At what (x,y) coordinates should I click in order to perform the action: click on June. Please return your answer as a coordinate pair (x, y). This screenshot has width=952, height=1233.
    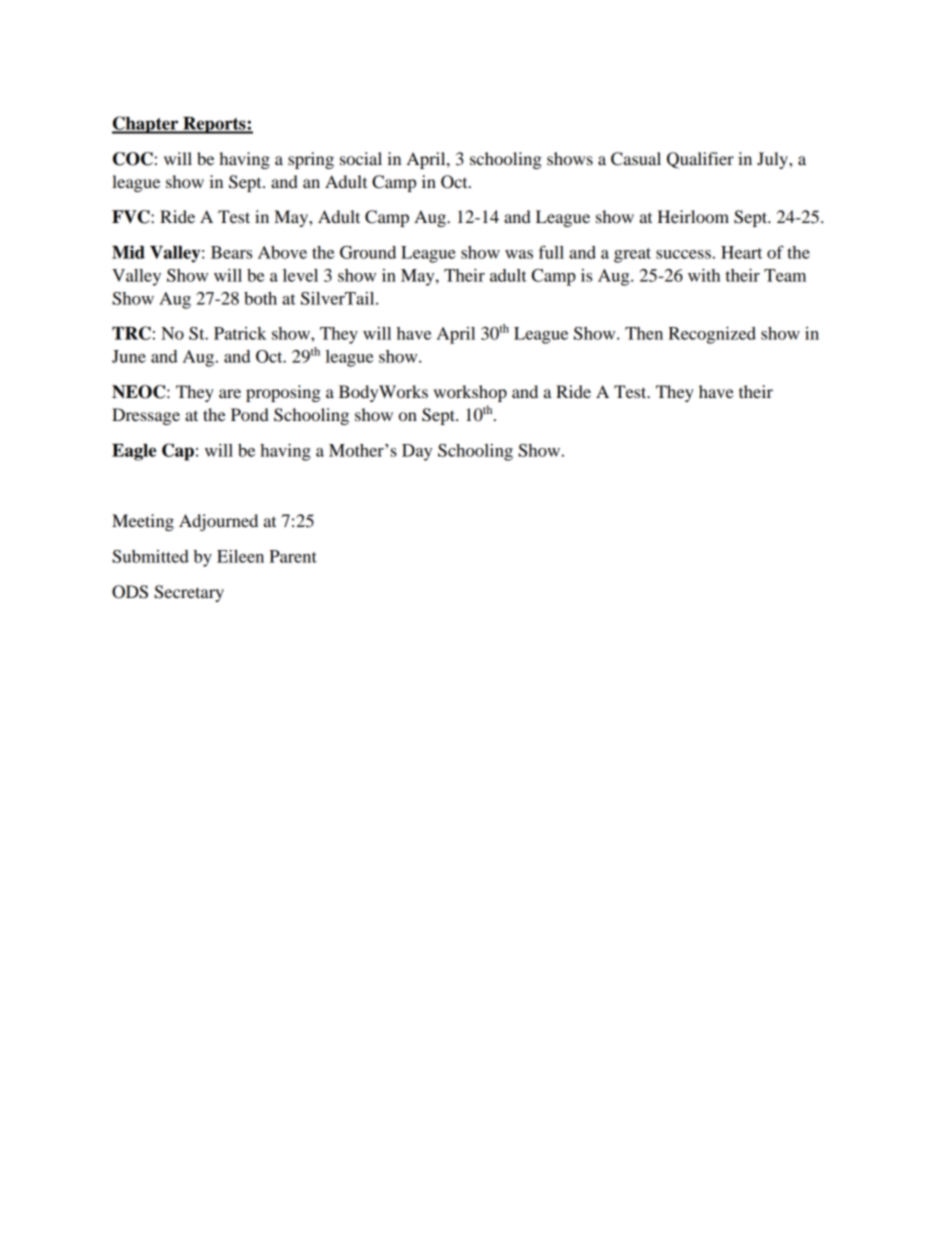
    Looking at the image, I should click on (129, 356).
